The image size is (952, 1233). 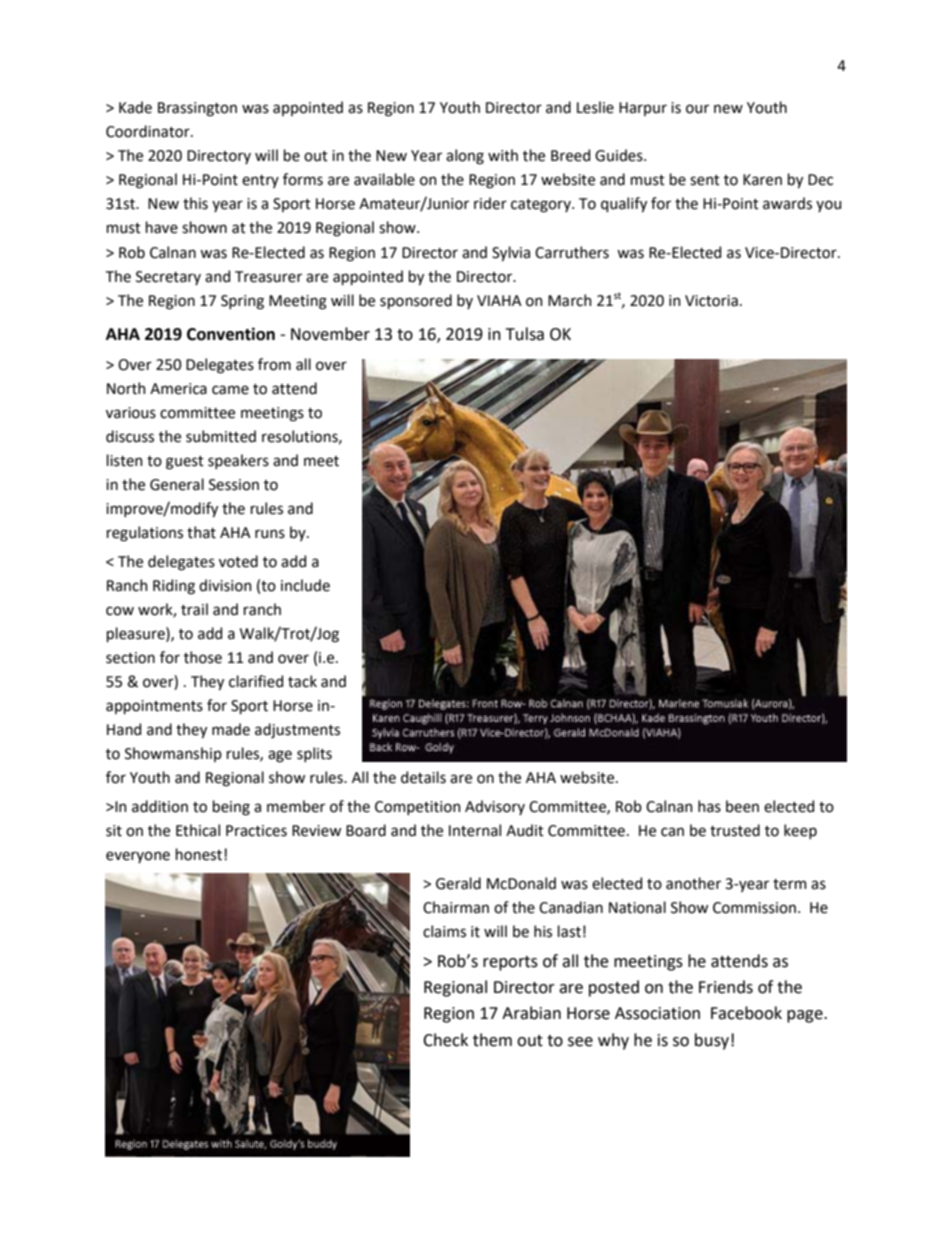 I want to click on our, so click(x=697, y=109).
